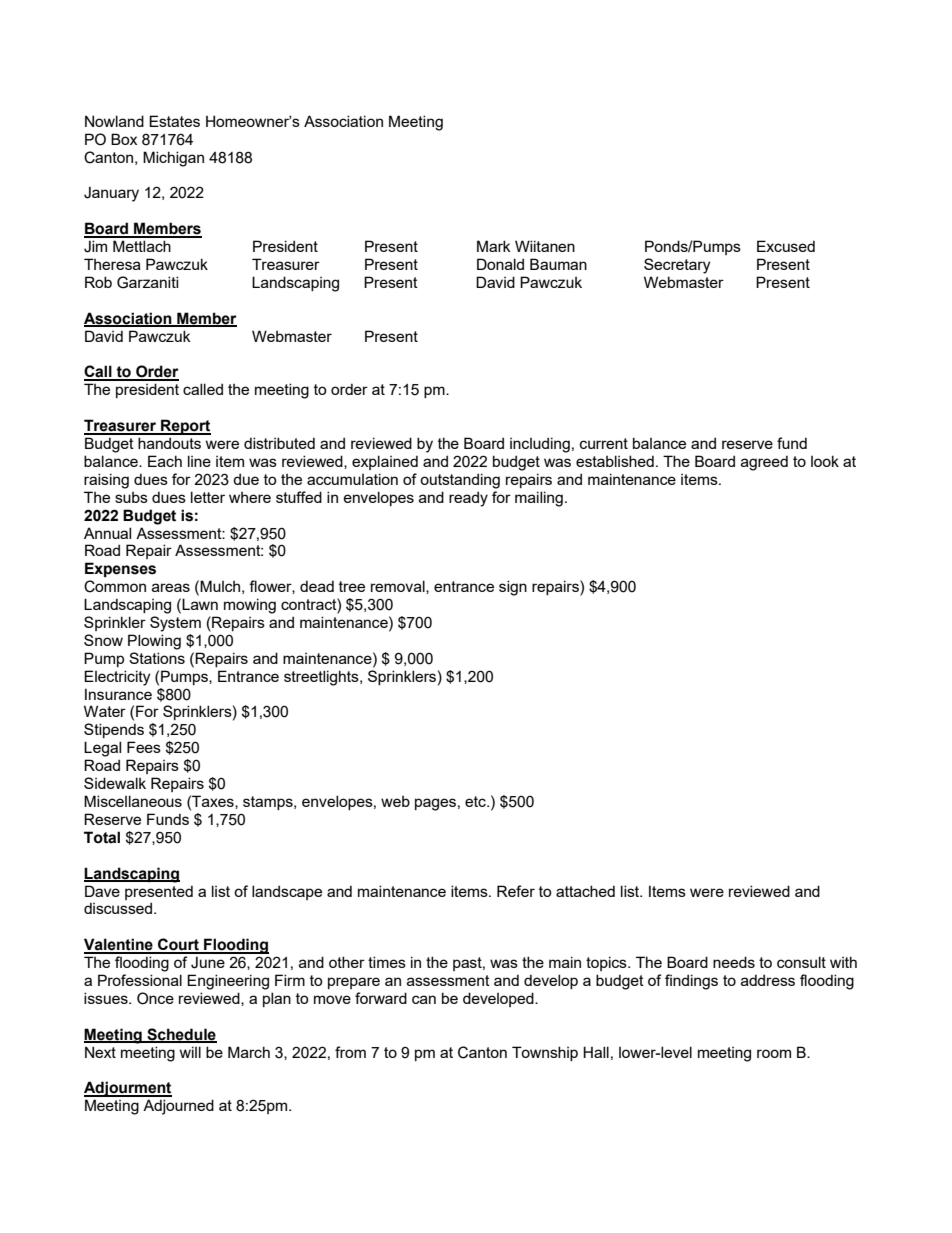 This screenshot has width=952, height=1233. Describe the element at coordinates (185, 427) in the screenshot. I see `Report` at that location.
